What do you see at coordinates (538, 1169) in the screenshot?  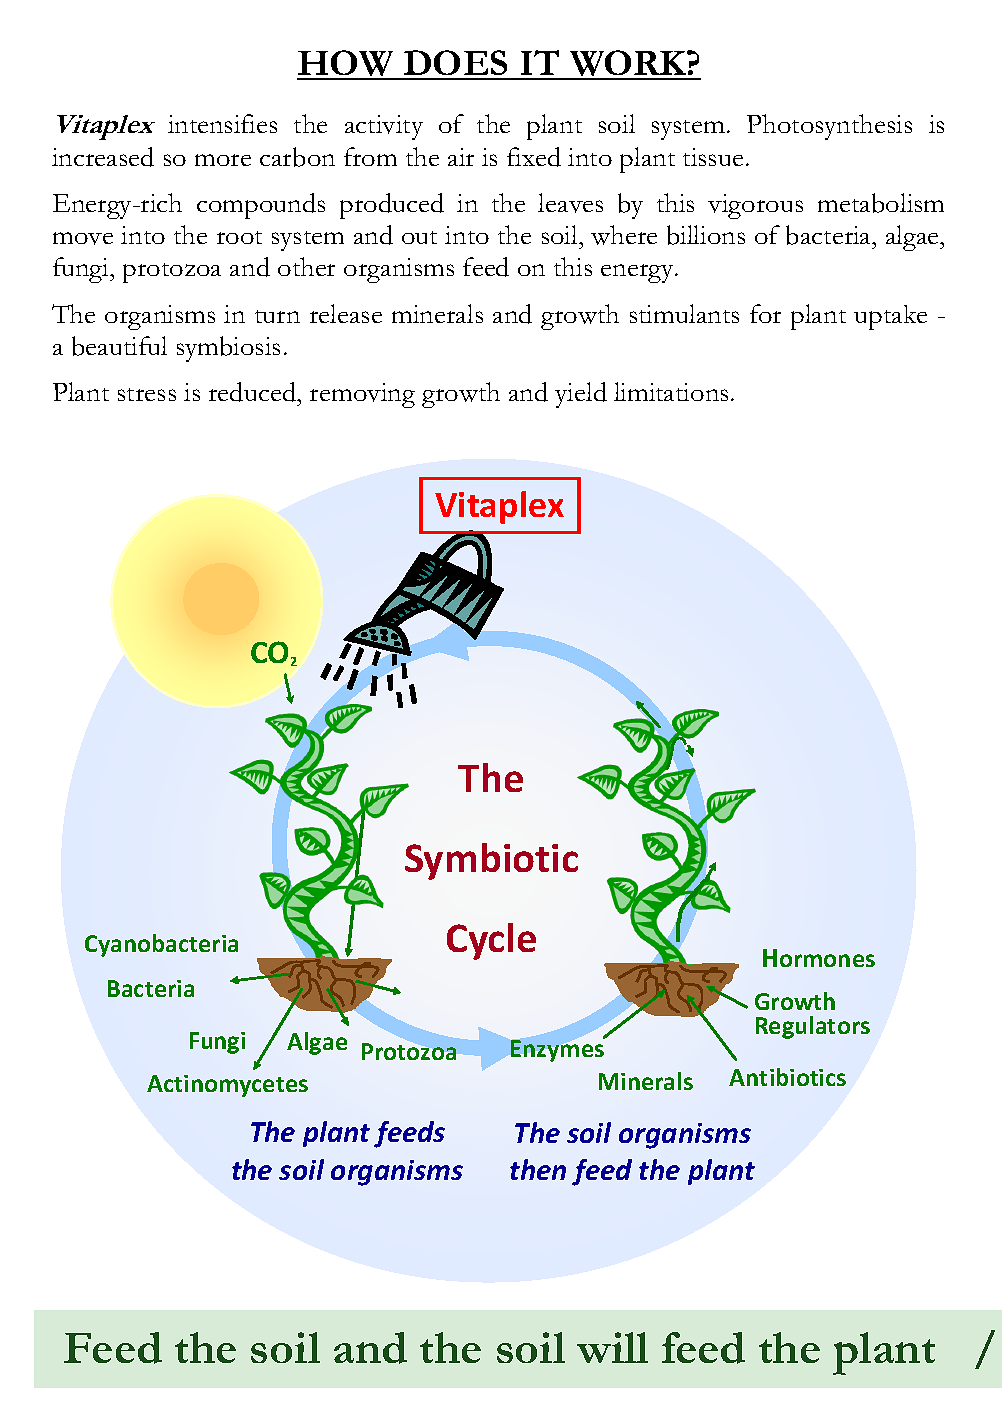 I see `then` at bounding box center [538, 1169].
